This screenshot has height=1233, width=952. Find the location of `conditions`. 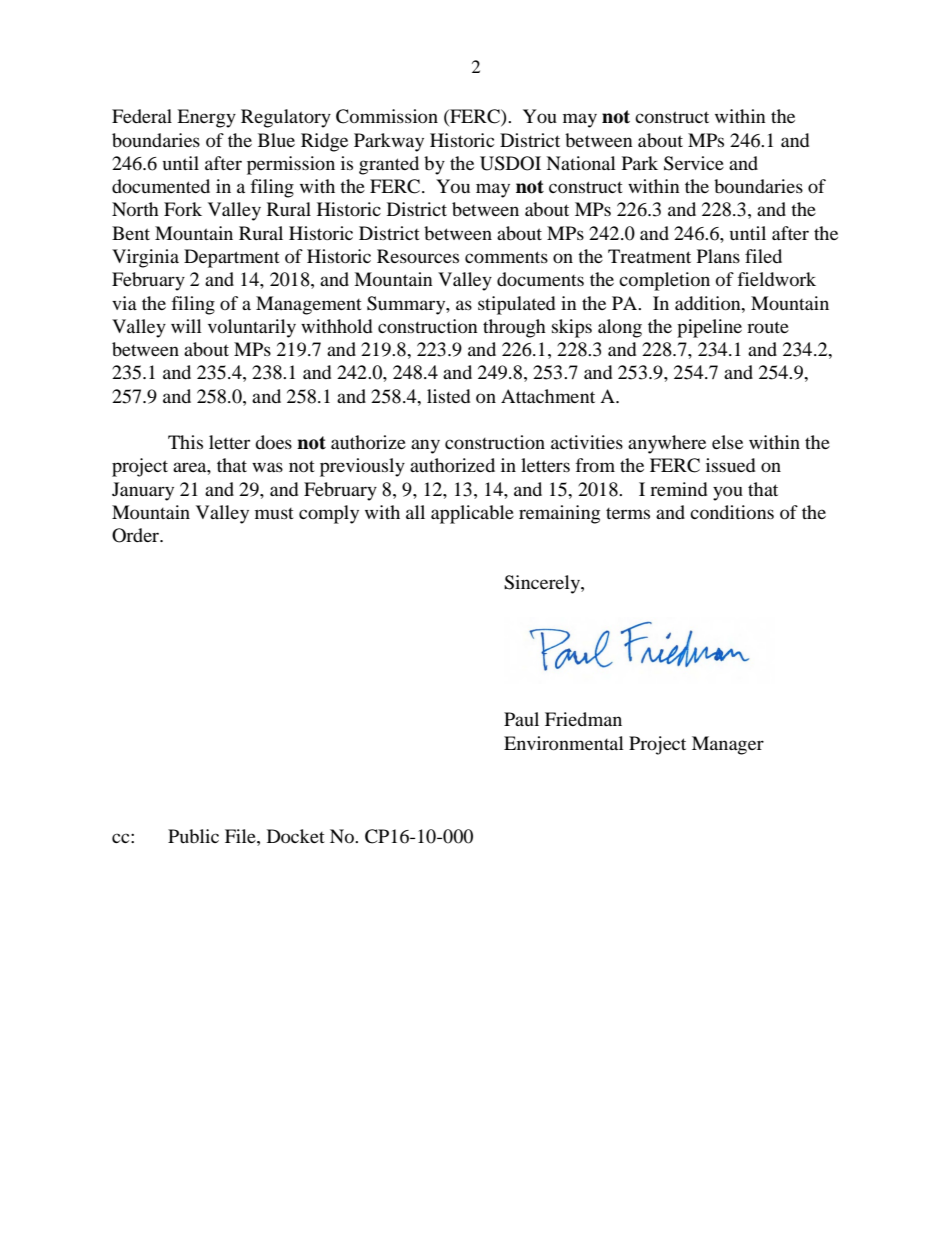

conditions is located at coordinates (732, 512).
